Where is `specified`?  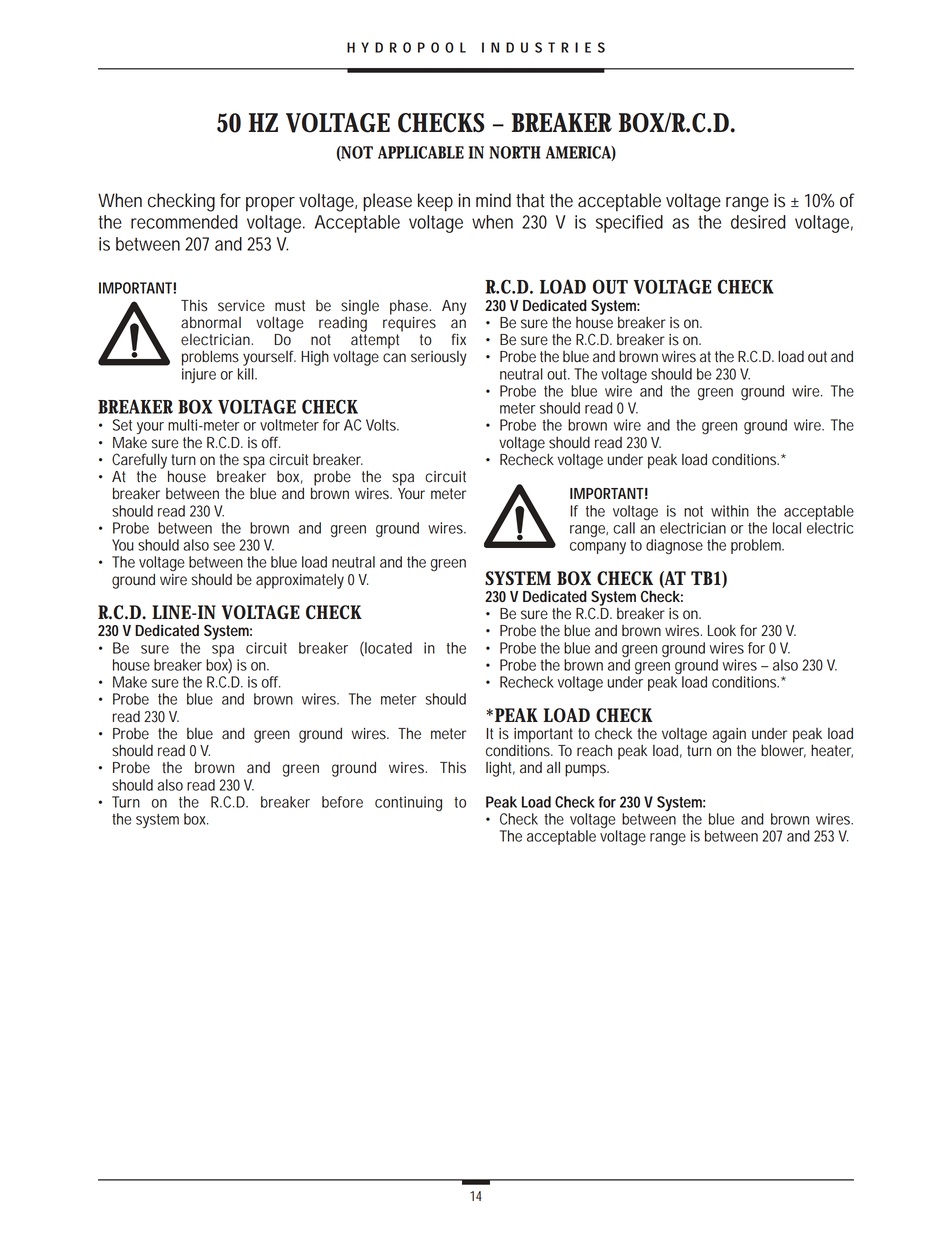
specified is located at coordinates (629, 224).
